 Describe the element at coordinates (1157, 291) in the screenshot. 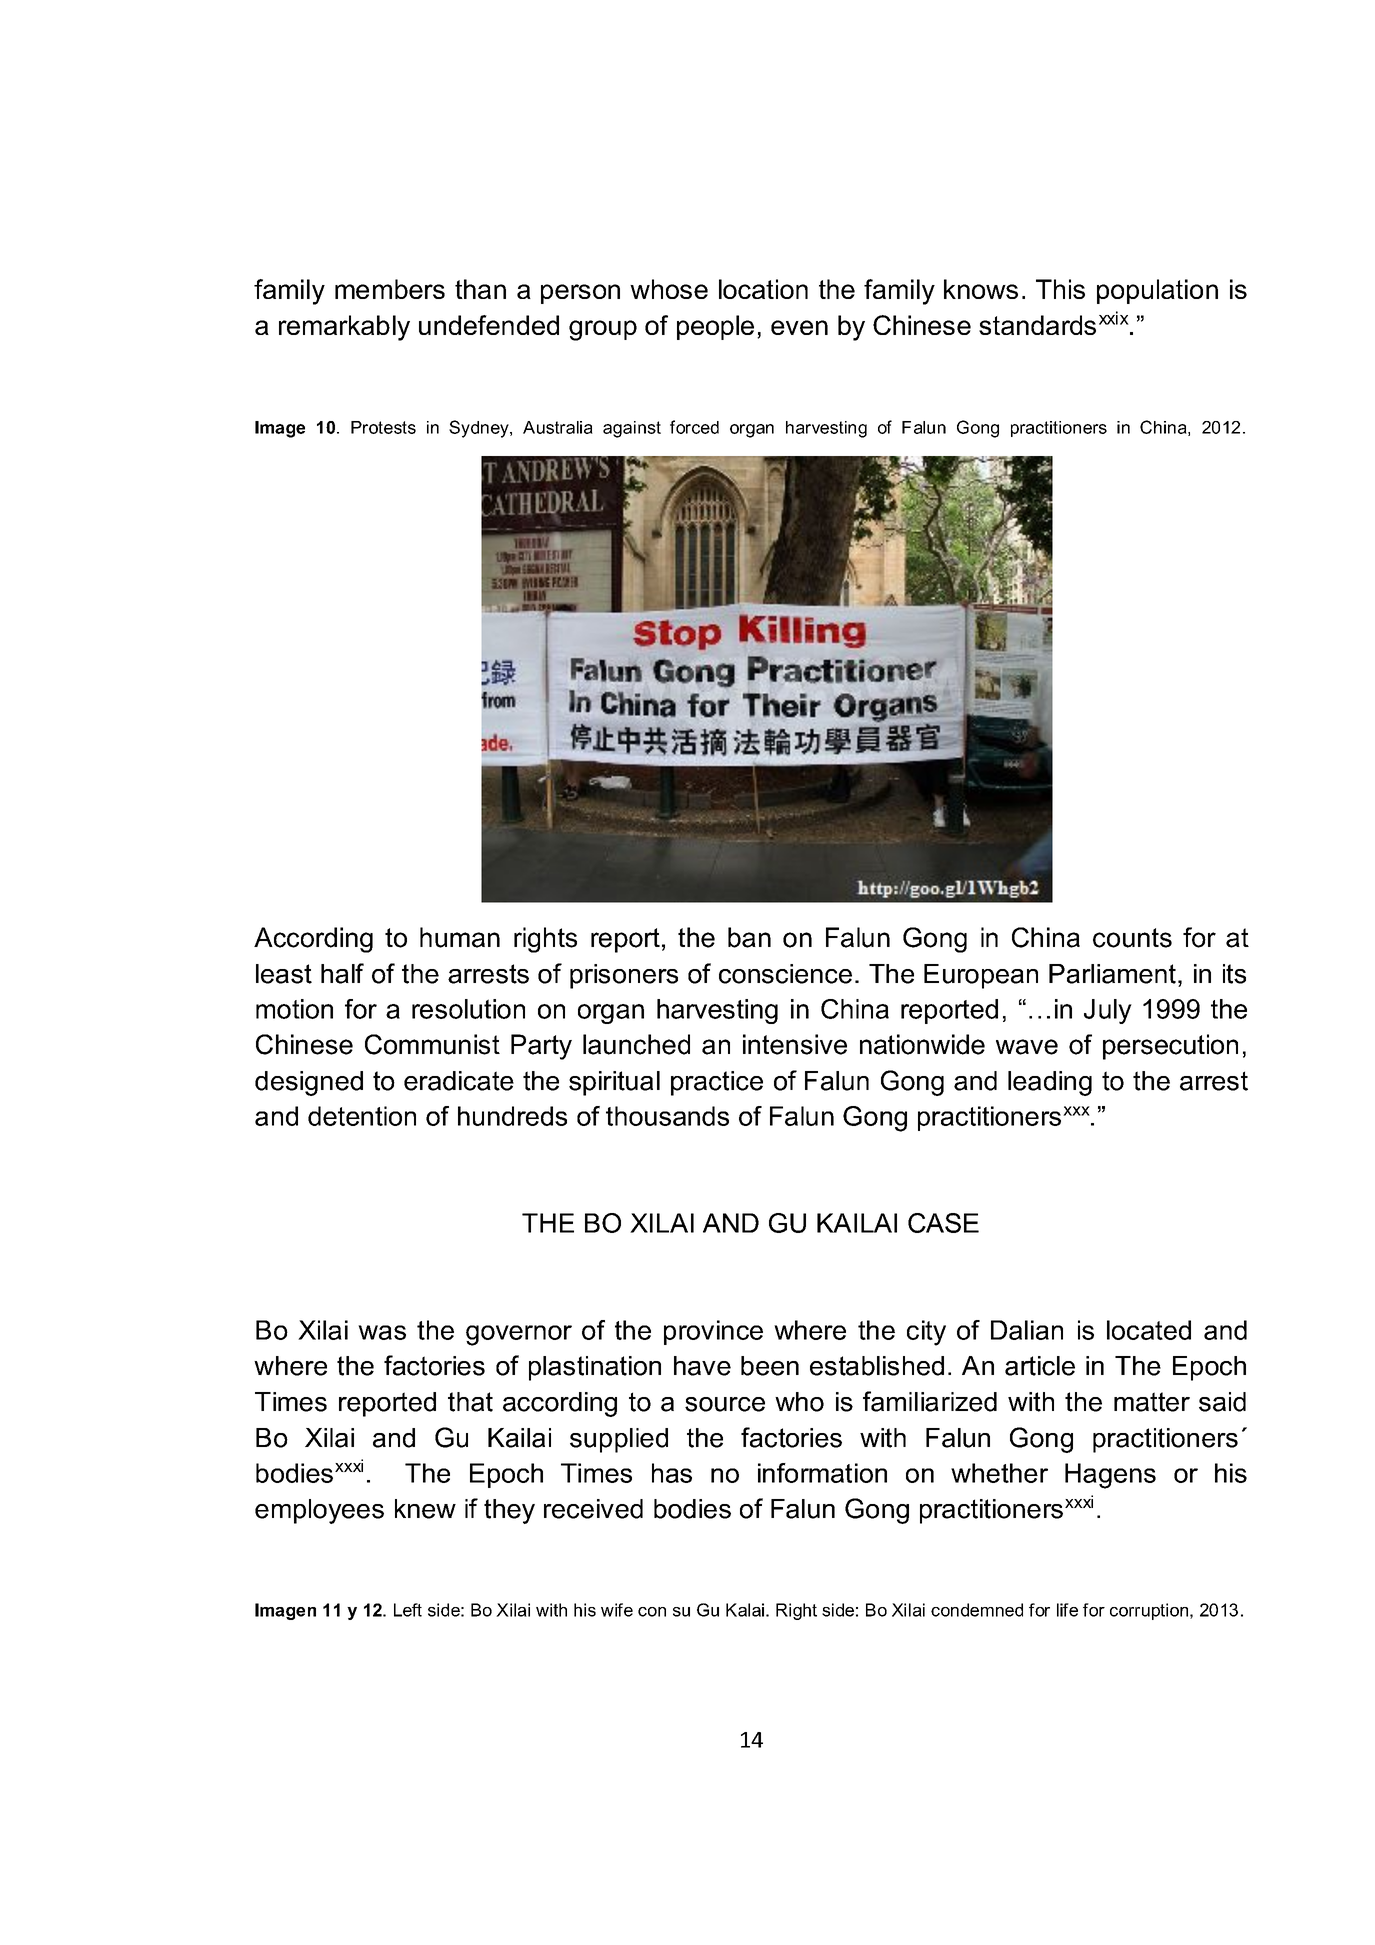

I see `population` at that location.
